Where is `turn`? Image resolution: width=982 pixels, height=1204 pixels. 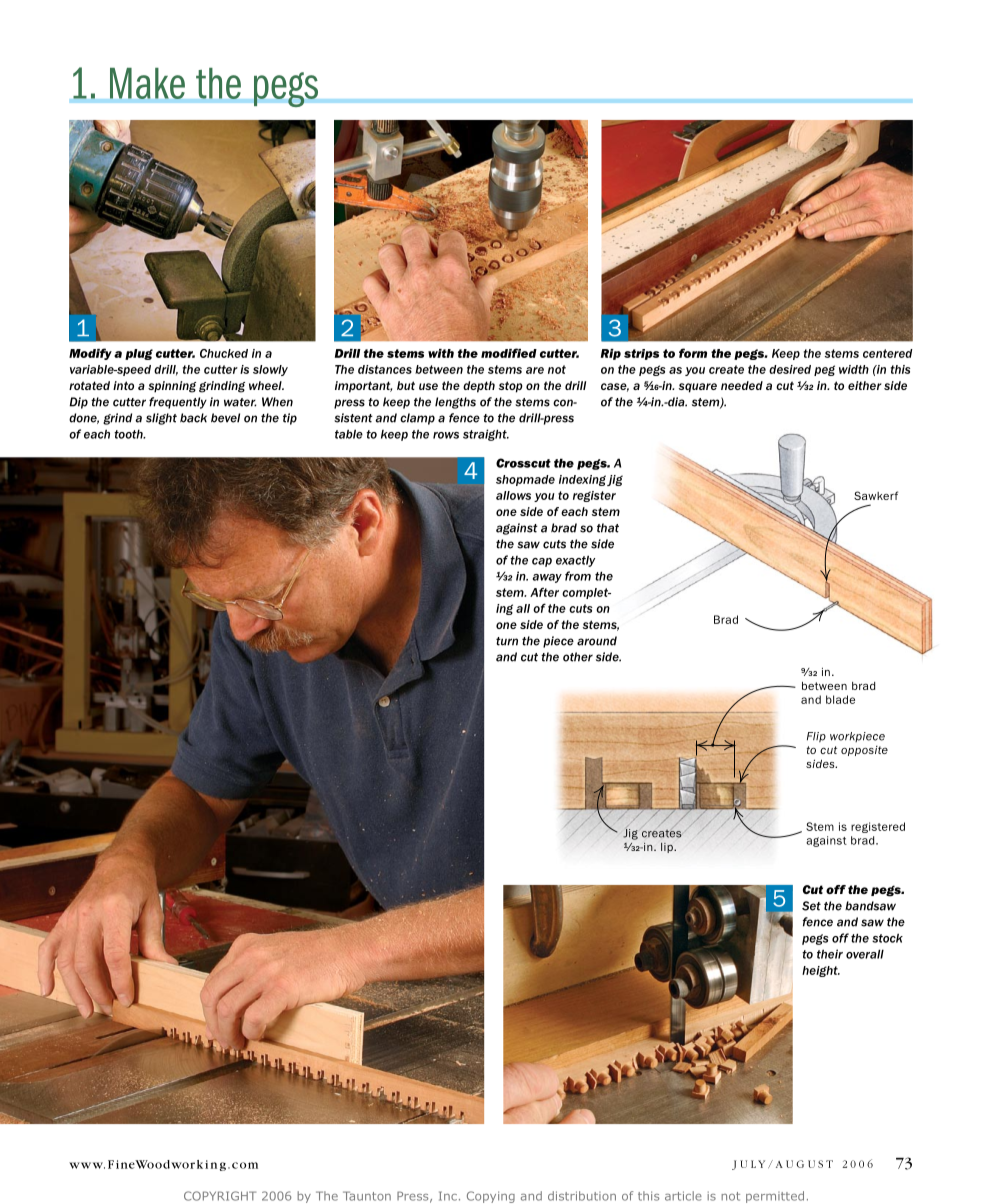
turn is located at coordinates (507, 641).
